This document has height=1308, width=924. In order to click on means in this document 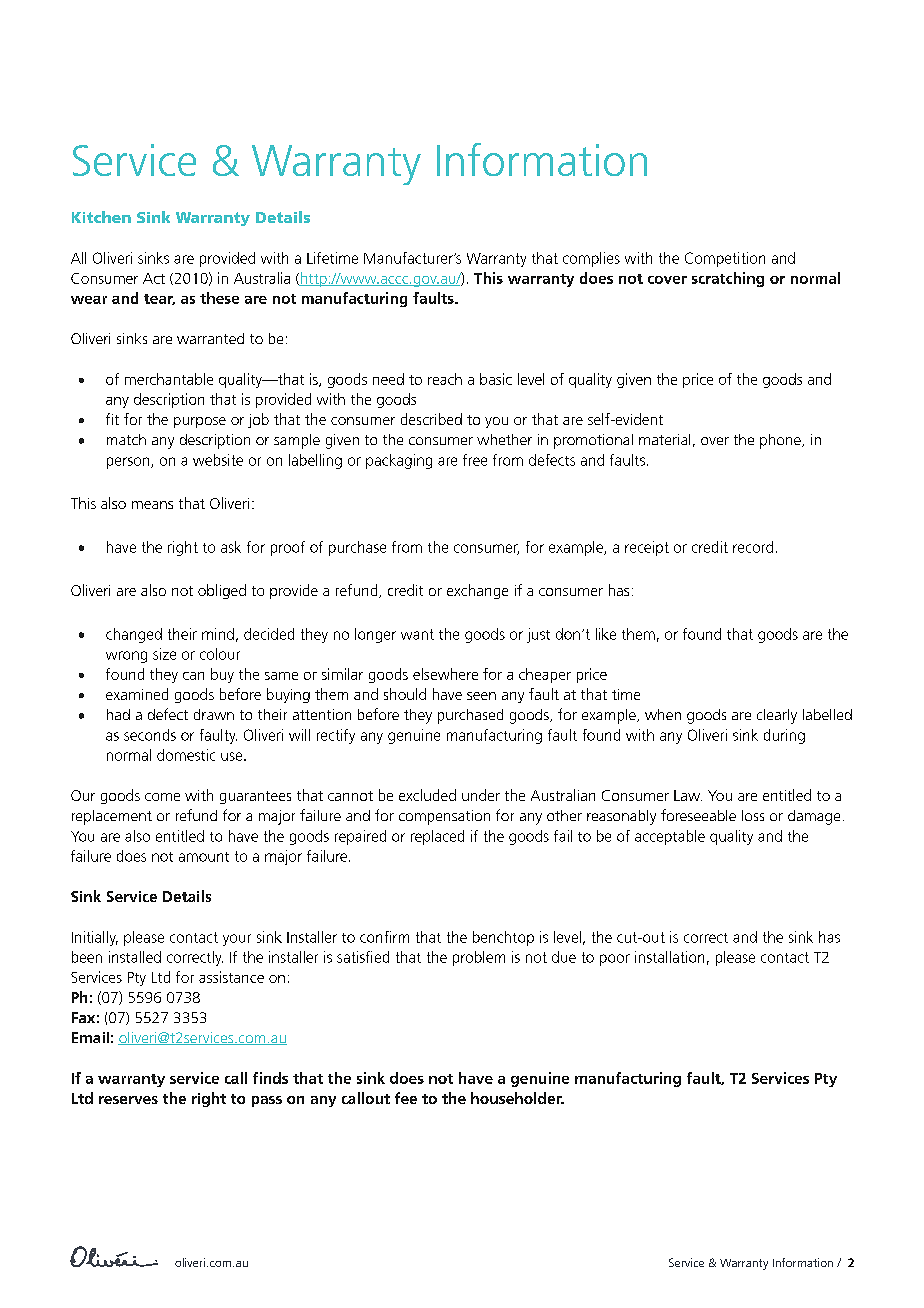, I will do `click(152, 505)`.
